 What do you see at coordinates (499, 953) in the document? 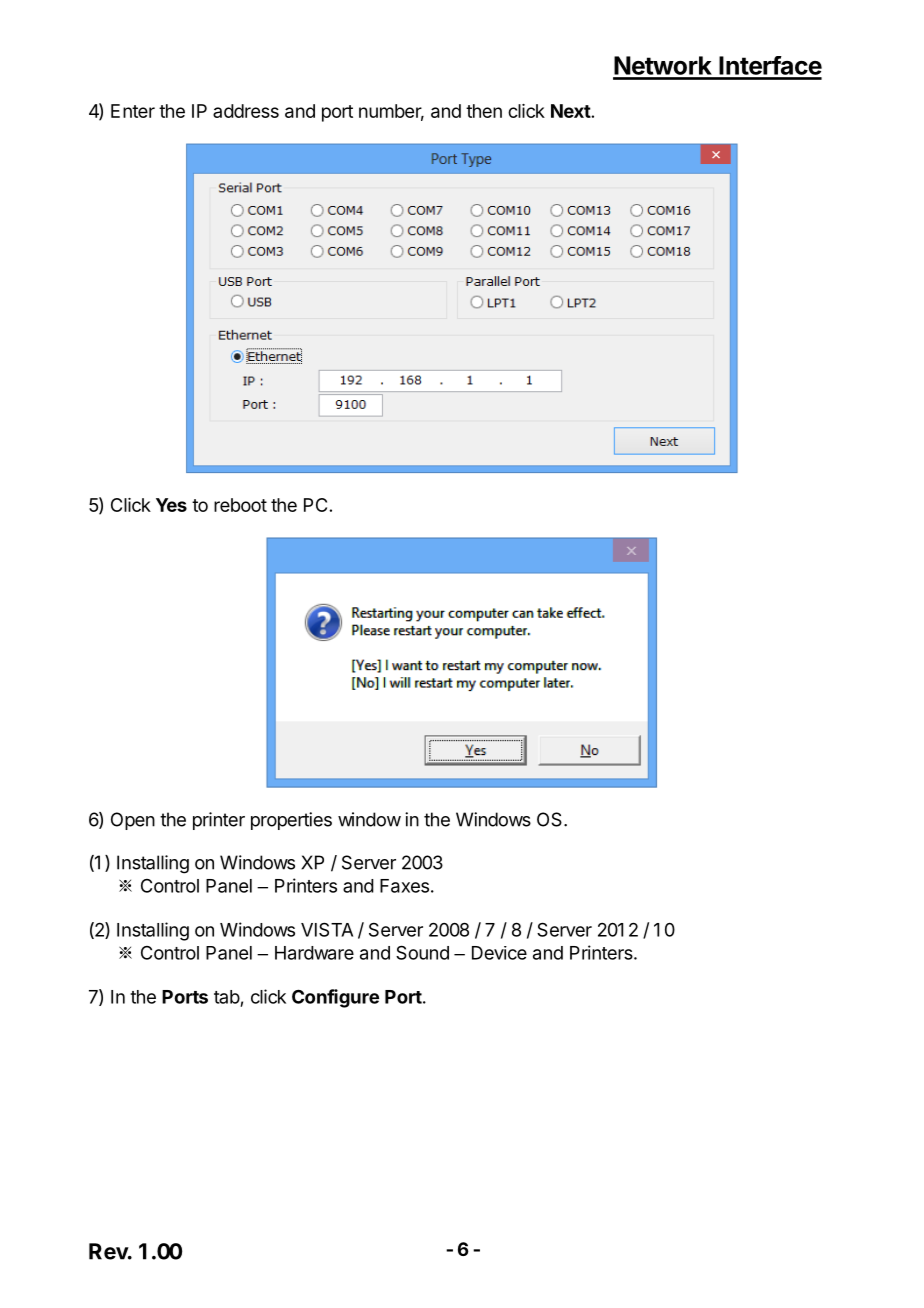
I see `Device` at bounding box center [499, 953].
